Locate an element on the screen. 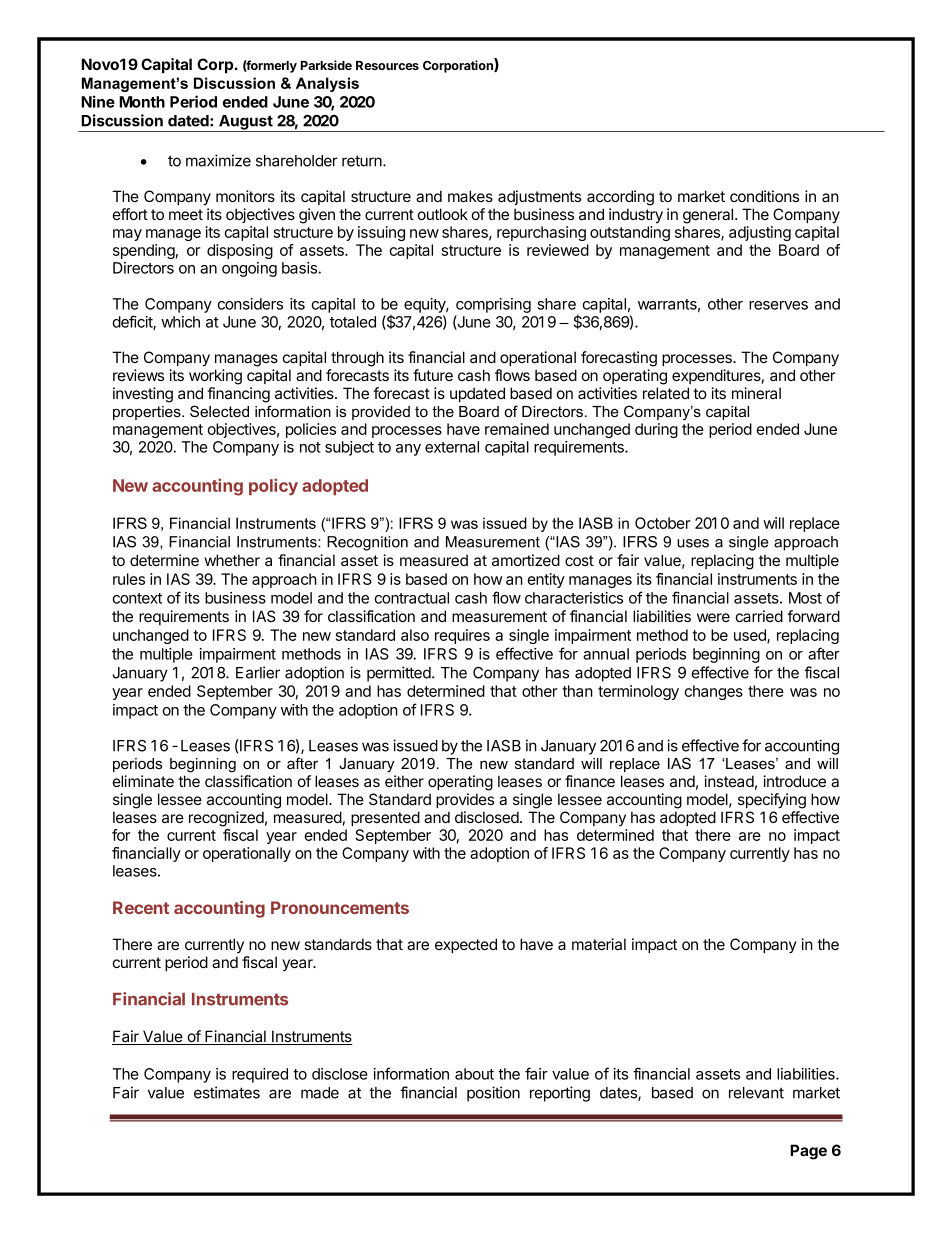 Image resolution: width=952 pixels, height=1233 pixels. were is located at coordinates (713, 617).
